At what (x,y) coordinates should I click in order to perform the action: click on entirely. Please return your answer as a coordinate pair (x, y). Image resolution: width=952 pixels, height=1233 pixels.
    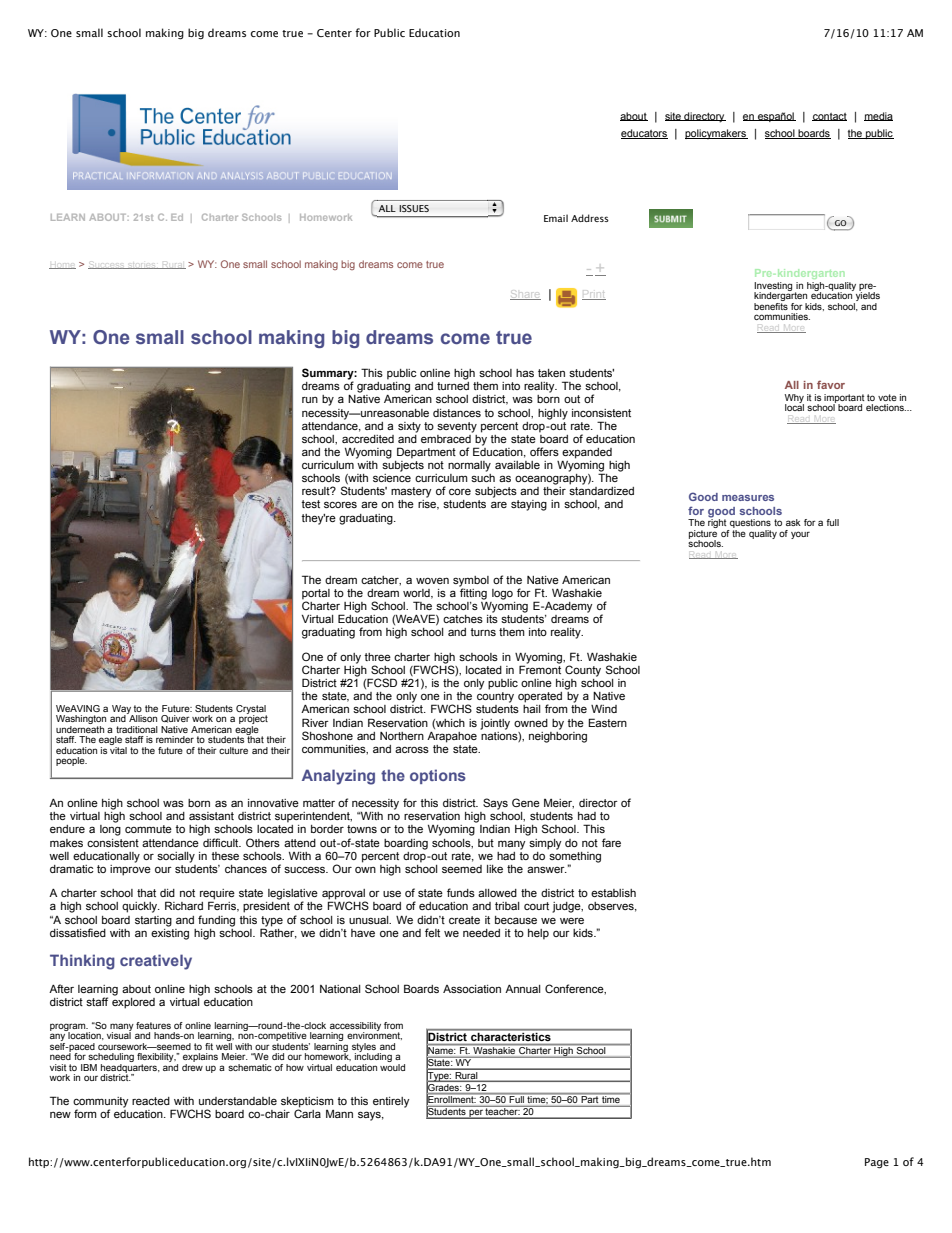
    Looking at the image, I should click on (391, 1102).
